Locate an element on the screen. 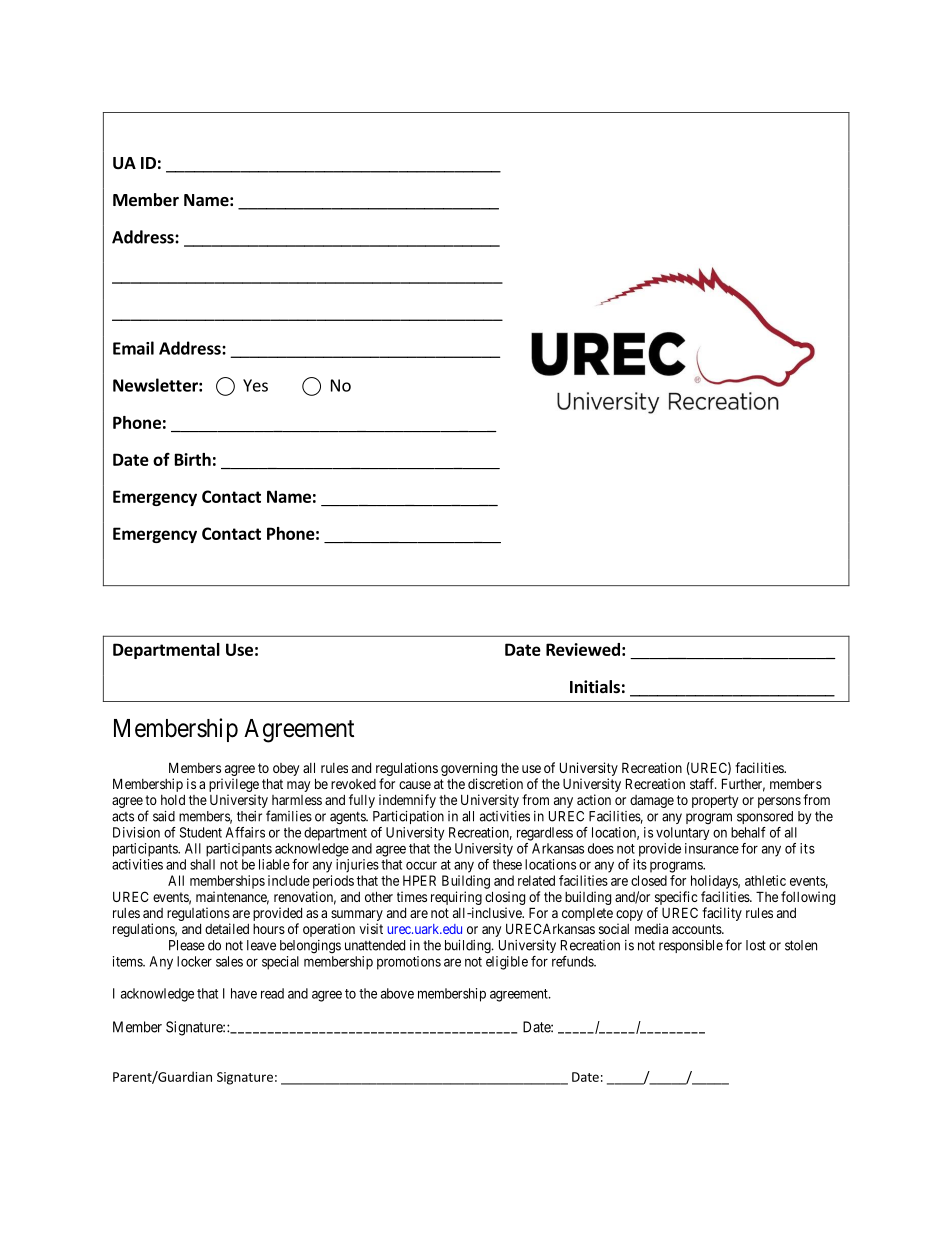  Yes is located at coordinates (255, 385).
